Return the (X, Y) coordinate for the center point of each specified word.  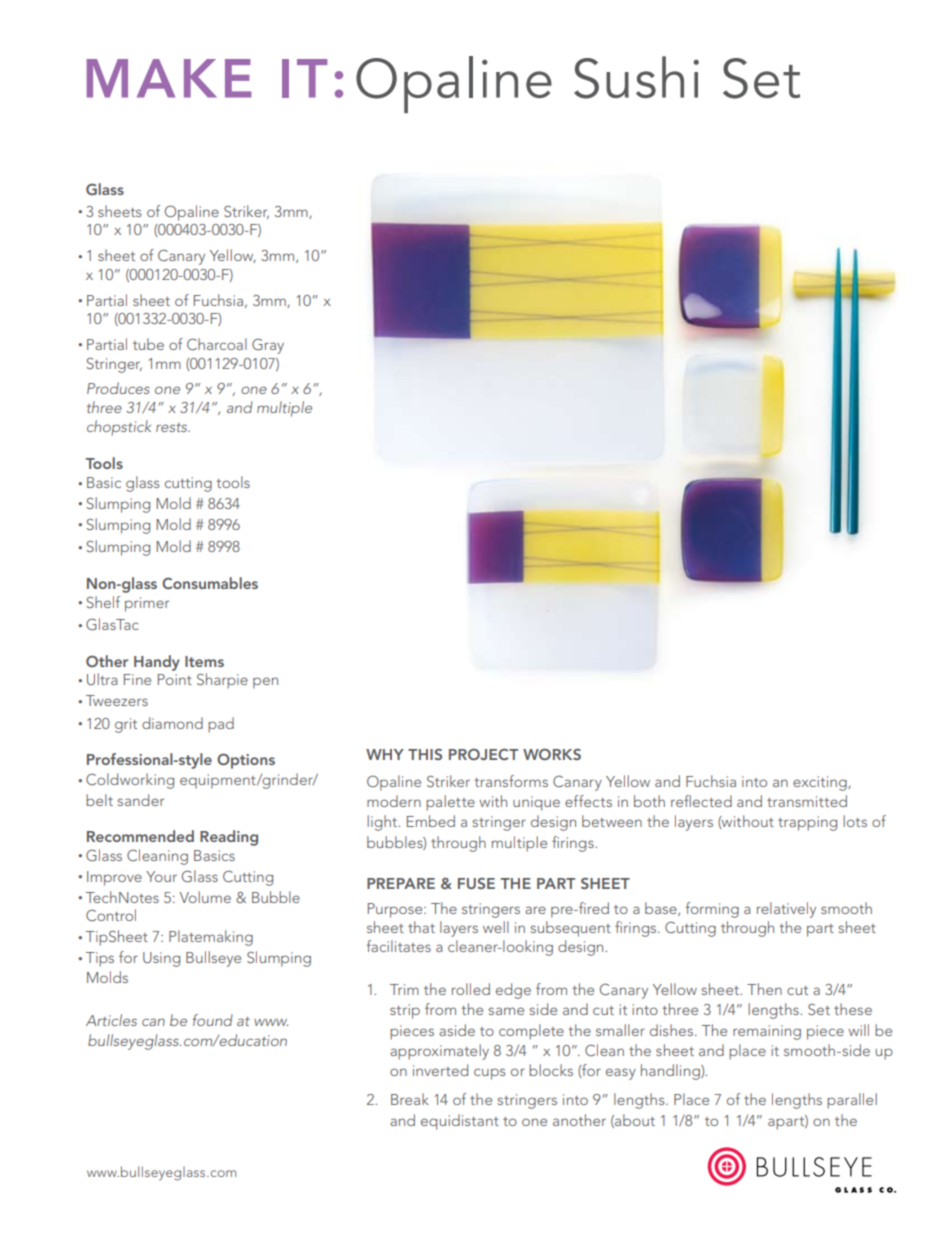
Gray (268, 346)
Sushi (636, 77)
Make (169, 78)
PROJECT (483, 754)
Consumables (210, 583)
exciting (821, 783)
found (212, 1020)
